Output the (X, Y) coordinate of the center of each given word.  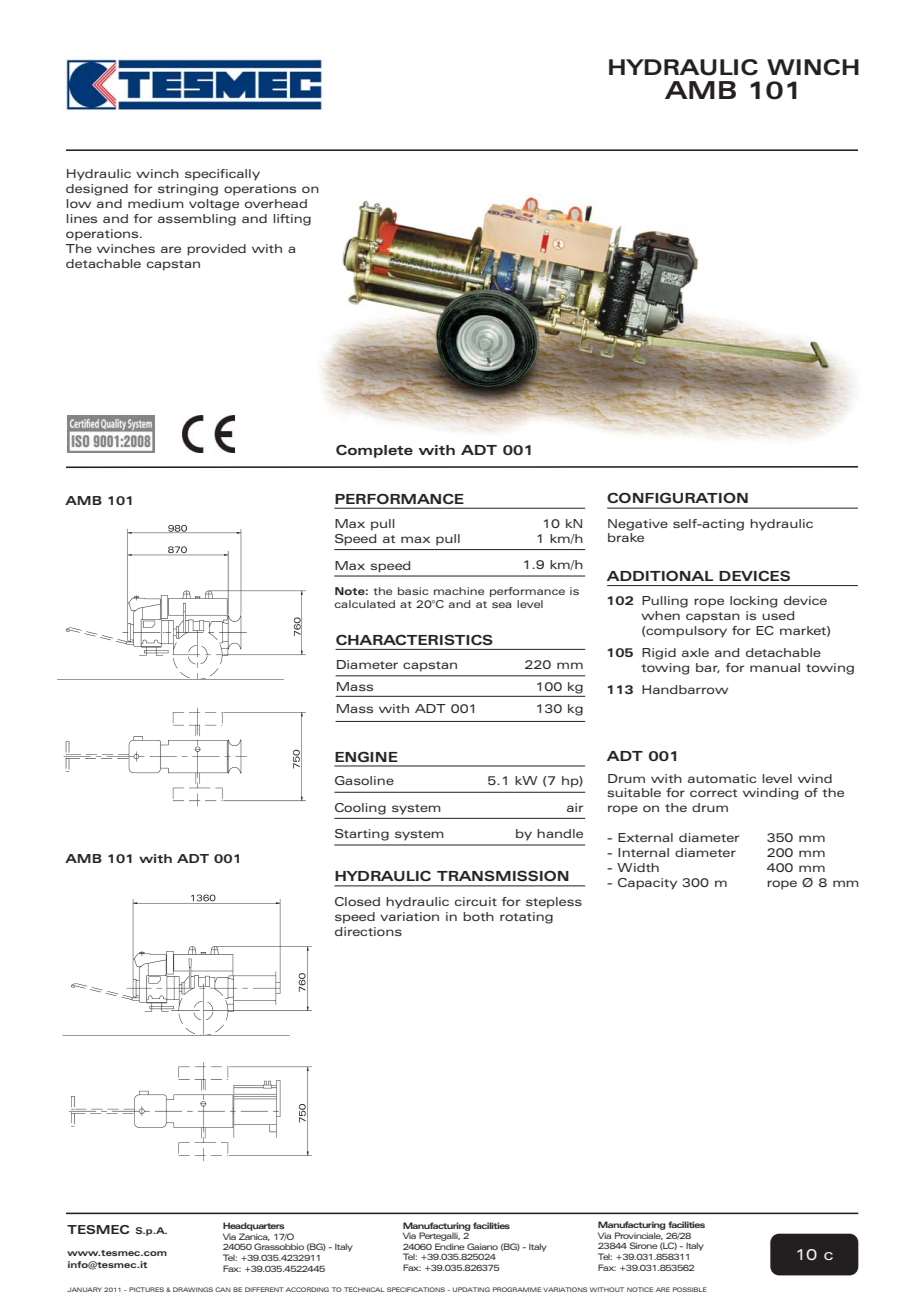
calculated (364, 604)
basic (413, 591)
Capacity (647, 884)
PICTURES (146, 1289)
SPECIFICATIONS (416, 1289)
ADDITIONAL (660, 575)
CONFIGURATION (677, 497)
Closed (357, 901)
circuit (476, 901)
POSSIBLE (690, 1289)
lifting (292, 220)
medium (156, 203)
